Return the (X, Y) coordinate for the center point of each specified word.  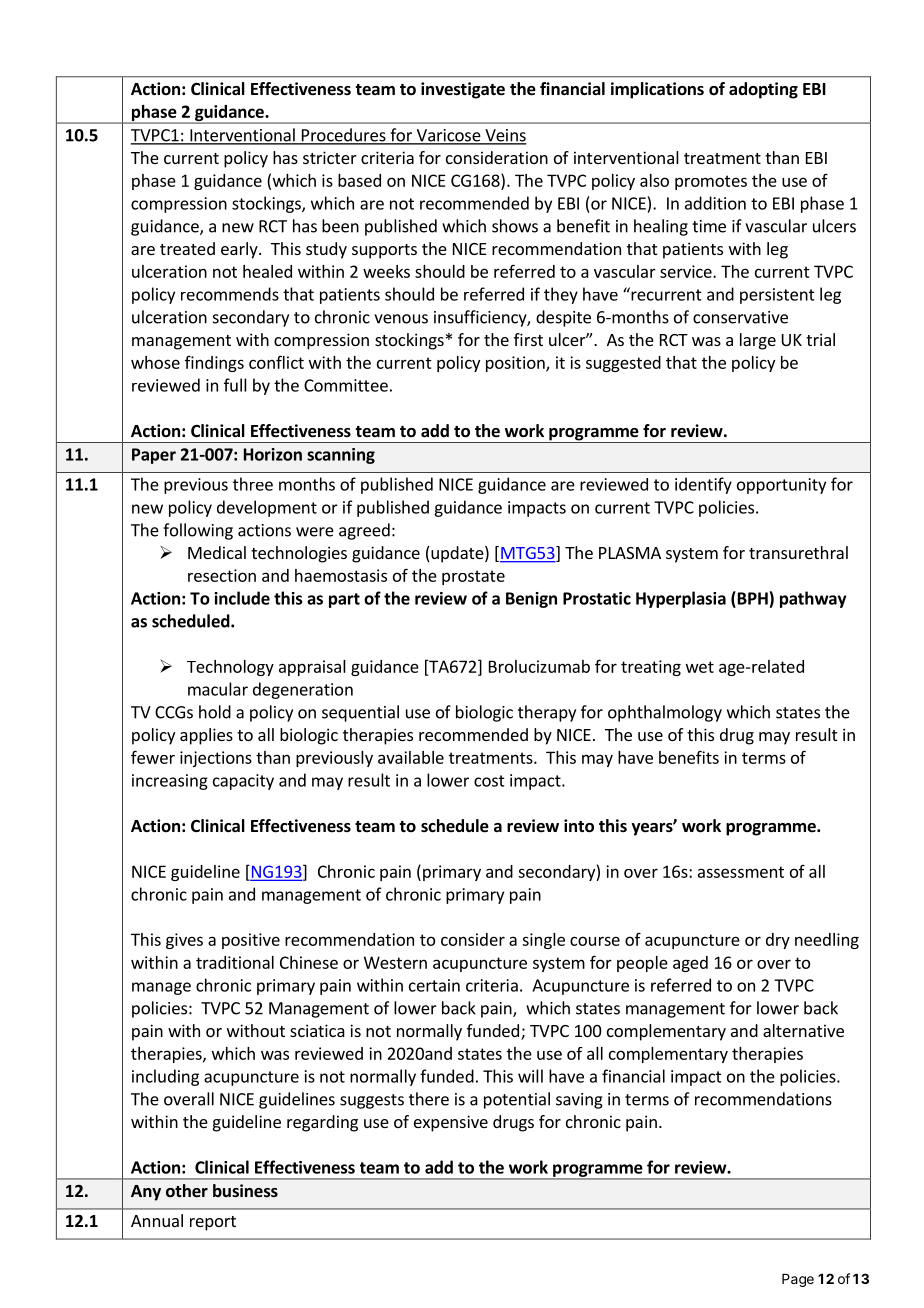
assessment (741, 872)
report (213, 1223)
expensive (451, 1123)
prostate (473, 577)
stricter (330, 157)
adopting (763, 90)
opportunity (781, 486)
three (253, 484)
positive (251, 941)
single (543, 941)
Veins (505, 136)
